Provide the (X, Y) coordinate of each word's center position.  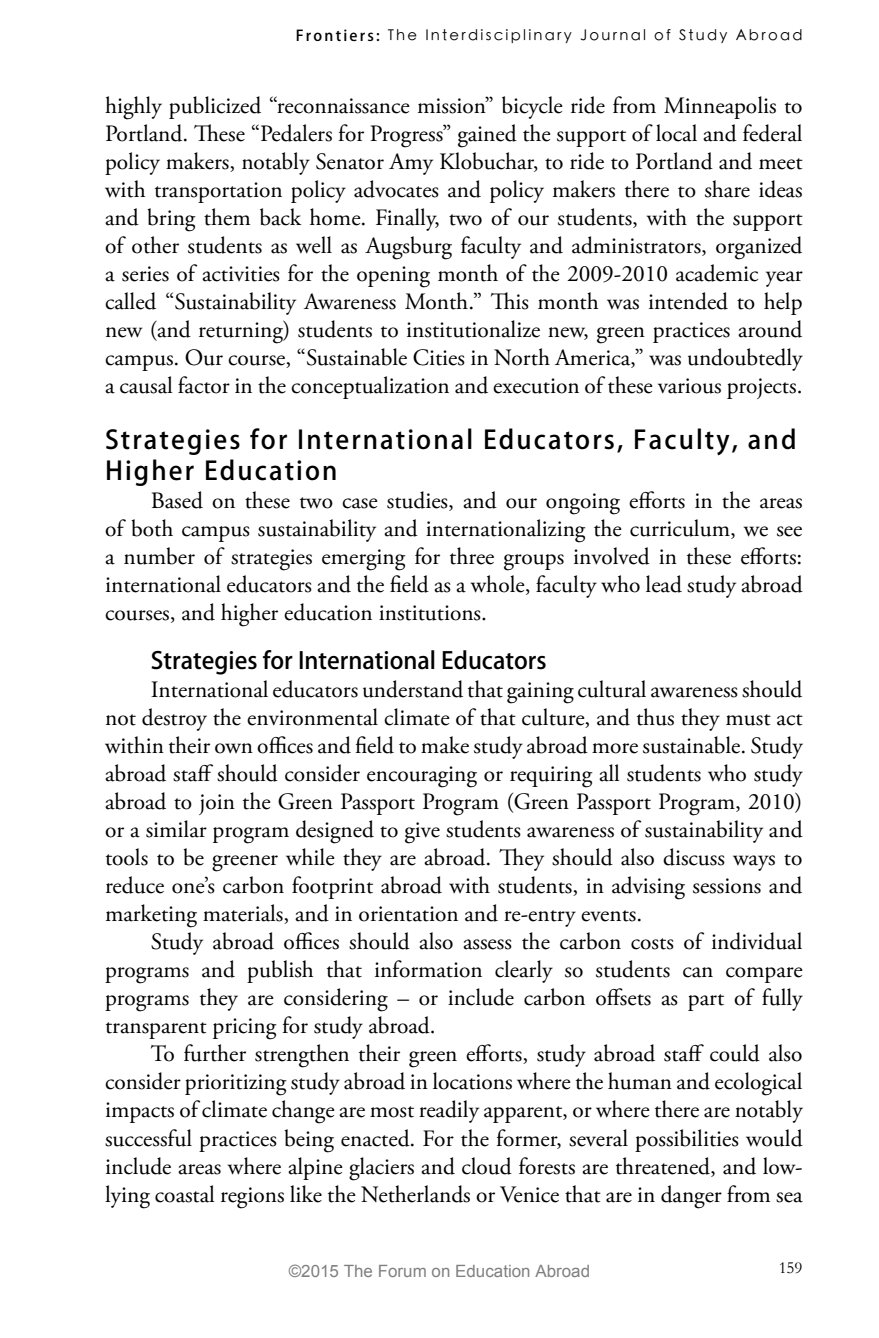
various (689, 386)
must (748, 720)
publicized (215, 107)
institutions (431, 613)
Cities (439, 357)
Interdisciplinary (499, 36)
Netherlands (415, 1194)
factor (204, 385)
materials (244, 914)
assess (487, 944)
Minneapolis (720, 107)
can (698, 972)
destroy (174, 719)
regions (252, 1198)
